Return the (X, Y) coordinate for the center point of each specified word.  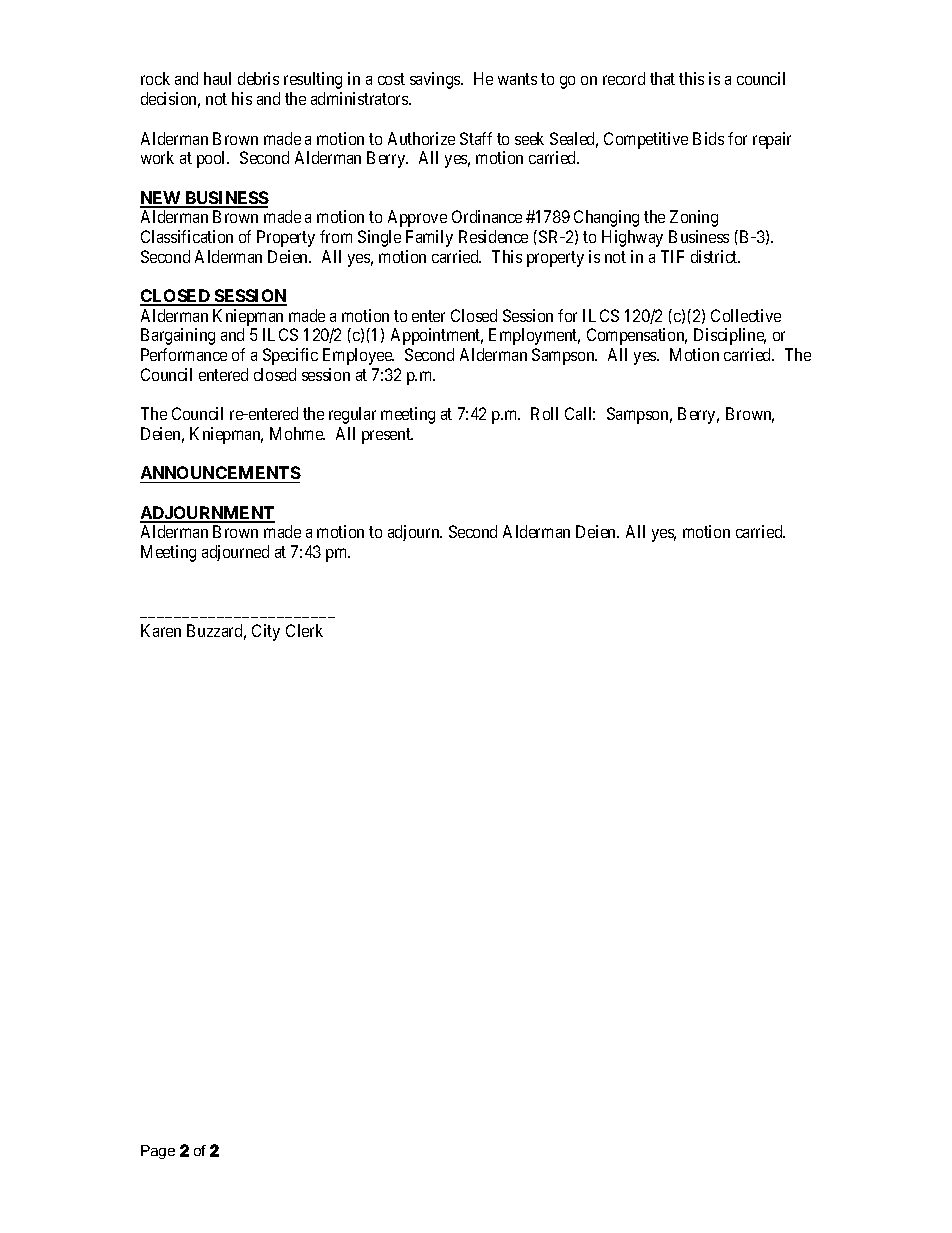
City (266, 632)
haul (217, 78)
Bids (708, 138)
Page (158, 1152)
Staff (476, 138)
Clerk (304, 630)
